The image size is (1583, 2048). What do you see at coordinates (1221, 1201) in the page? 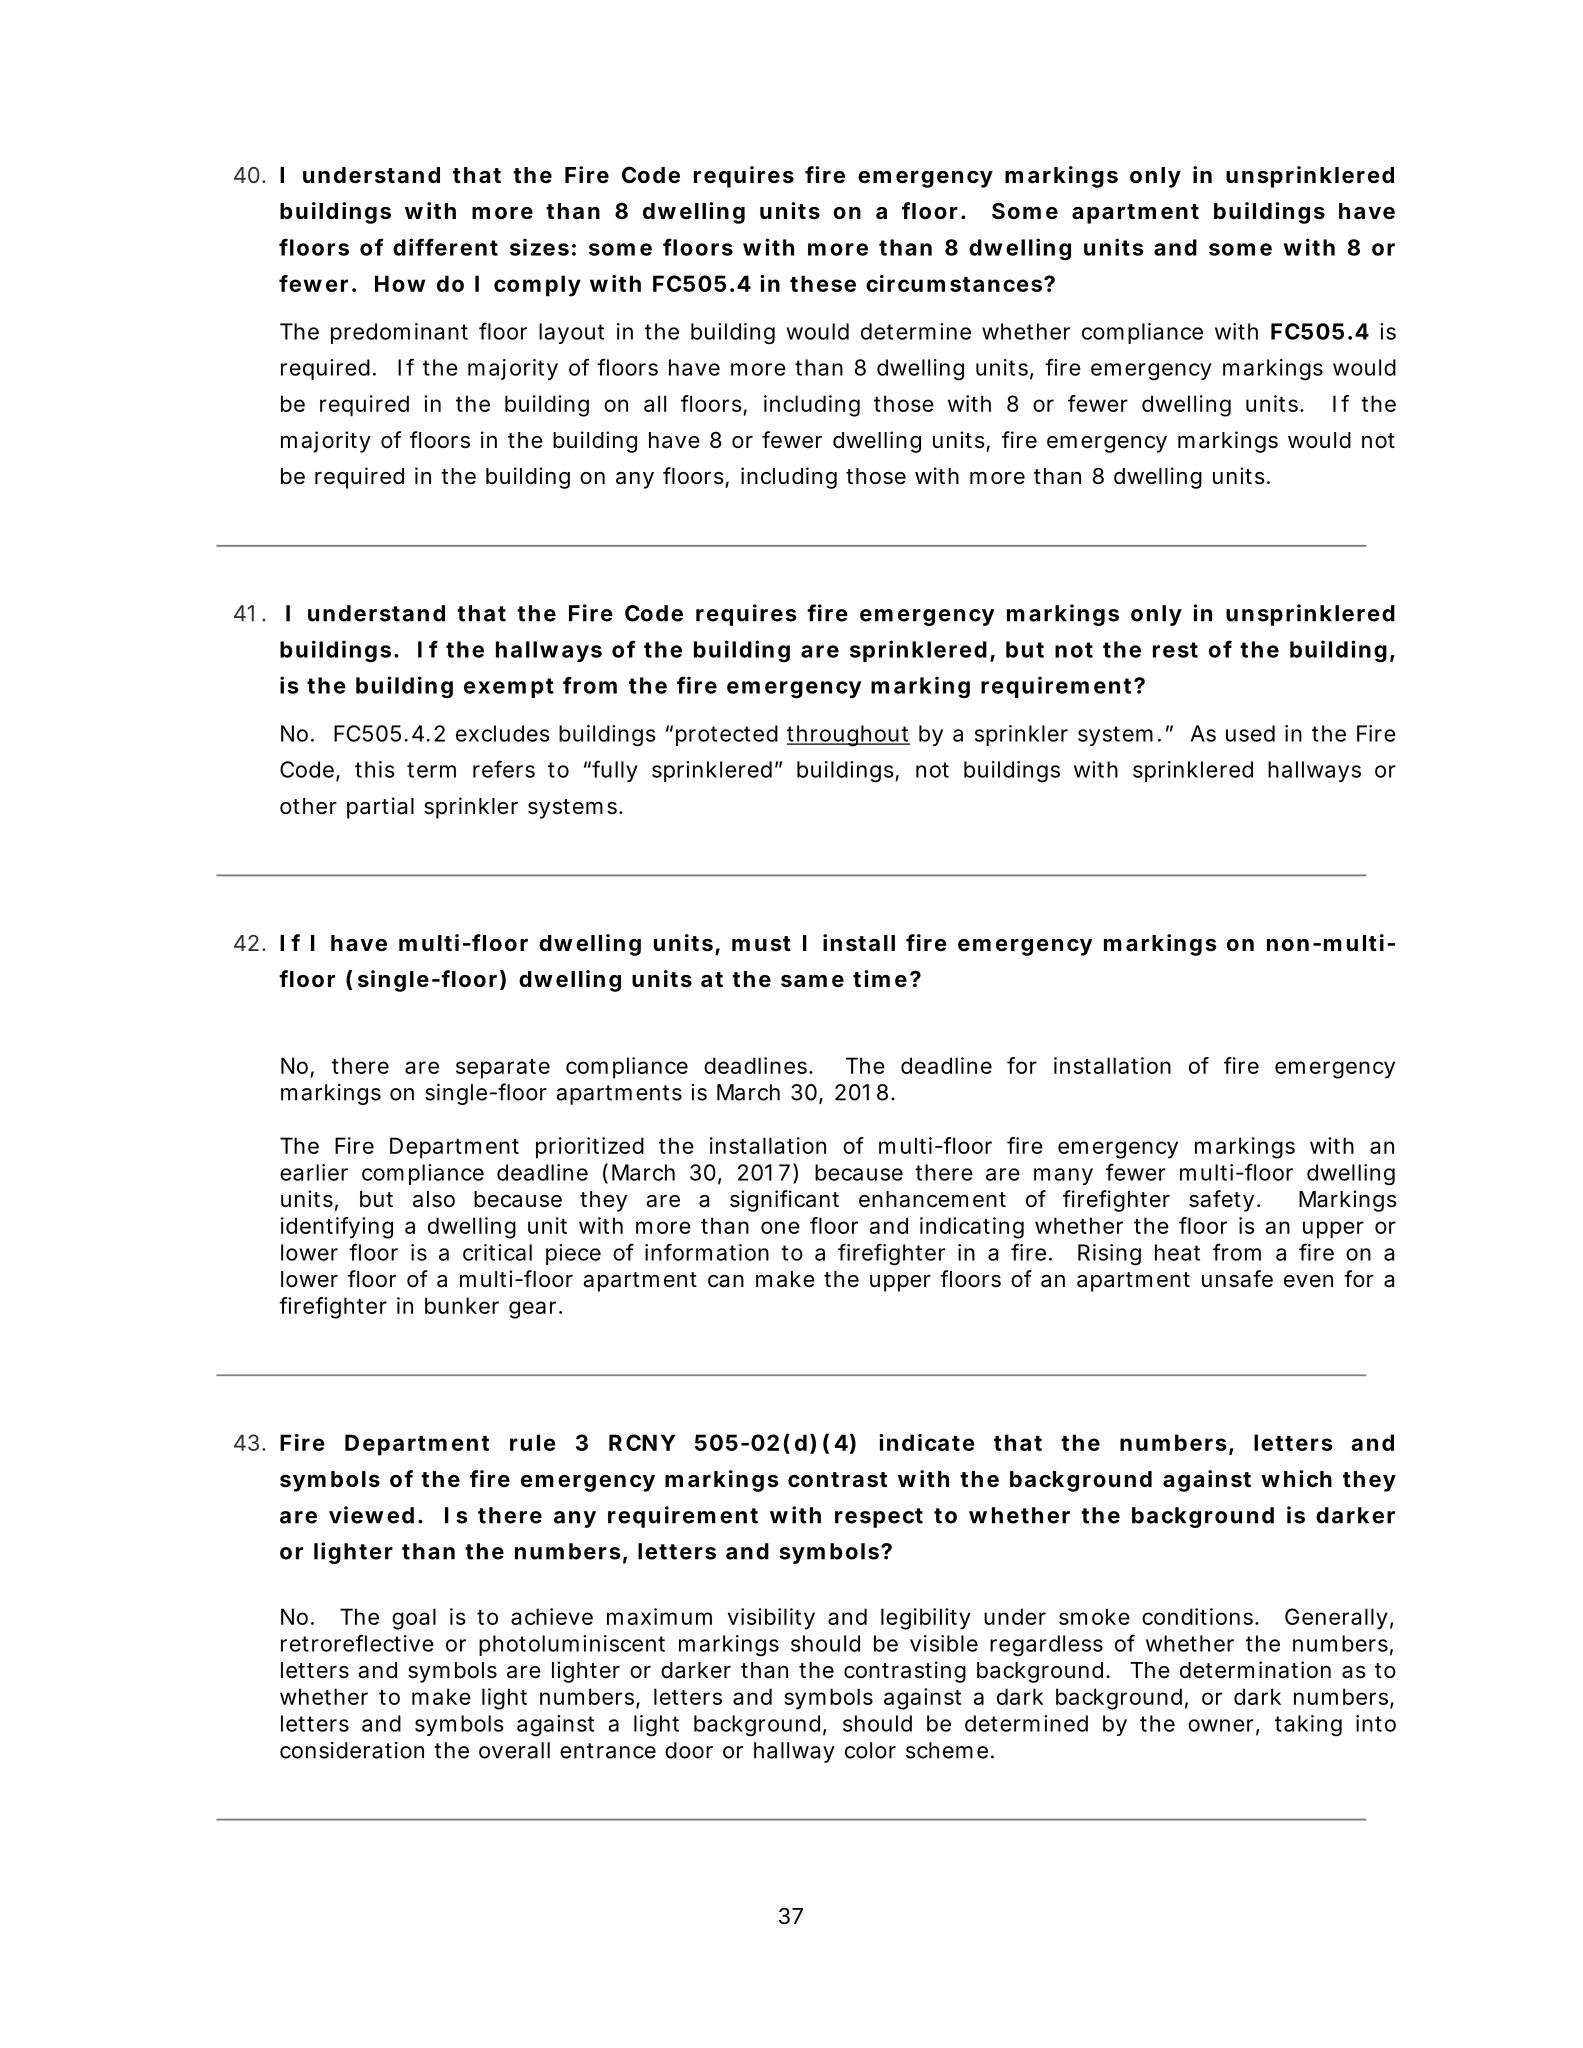
I see `safety` at bounding box center [1221, 1201].
